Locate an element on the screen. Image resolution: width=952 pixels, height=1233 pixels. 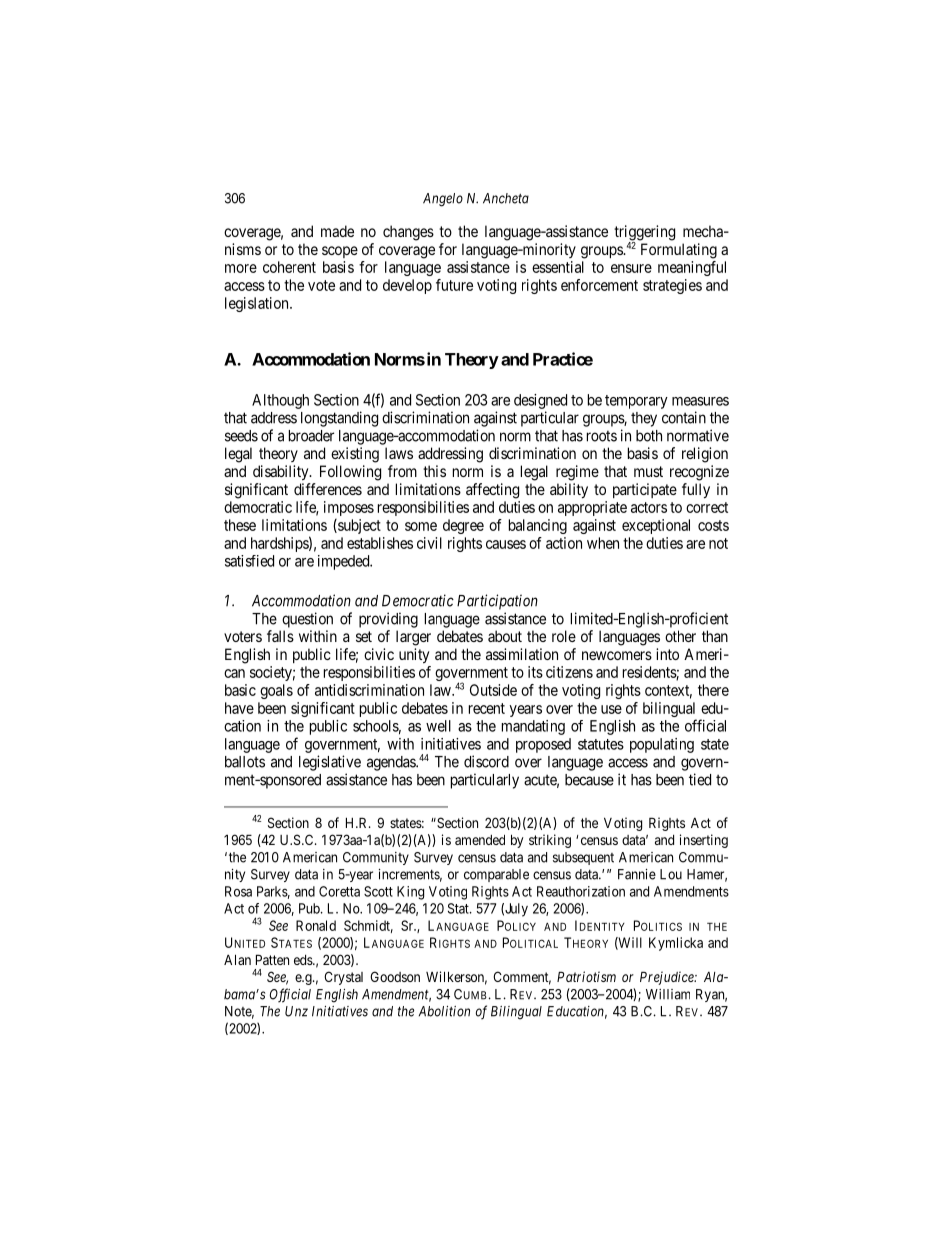
these is located at coordinates (240, 525).
